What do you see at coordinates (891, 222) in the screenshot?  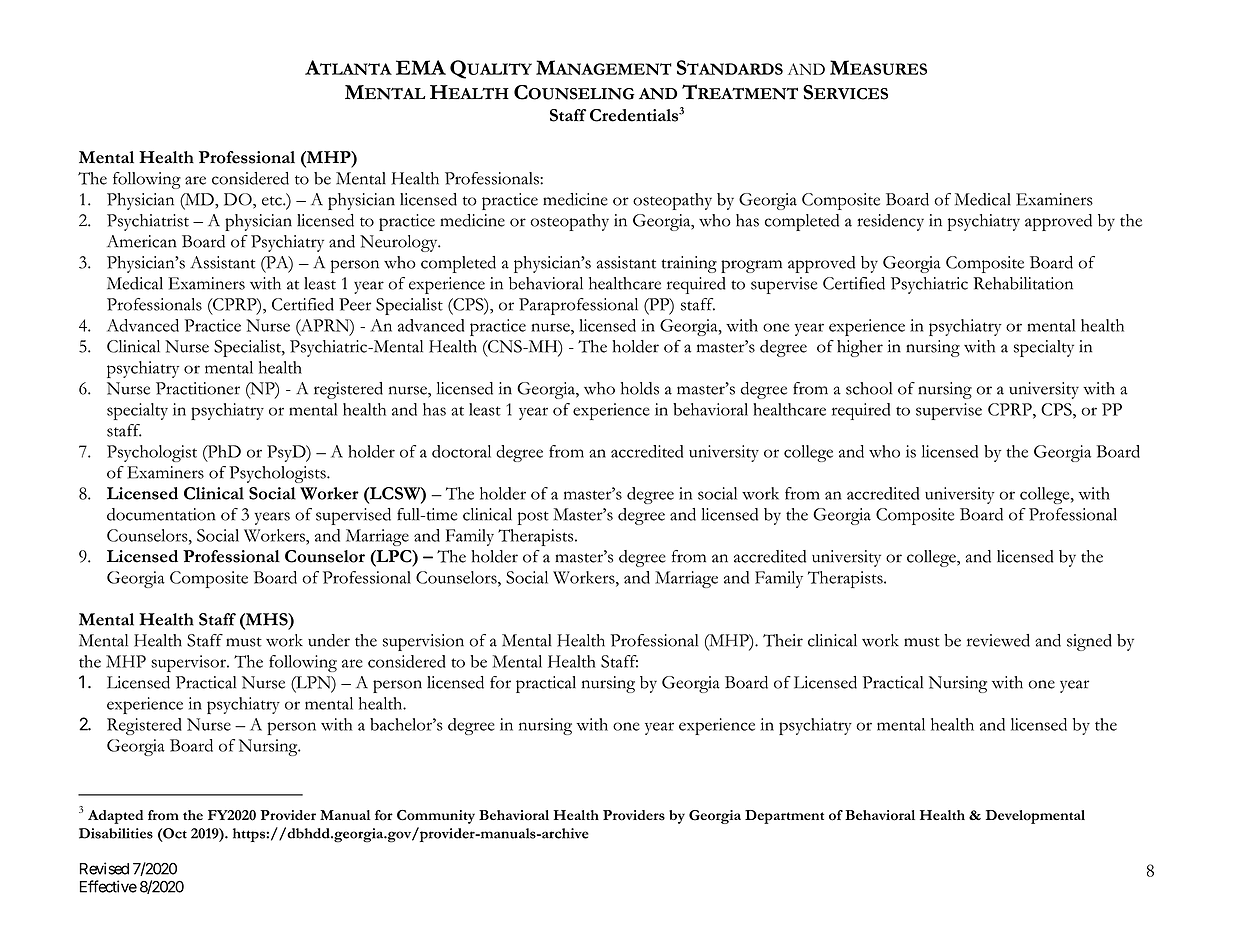 I see `residency` at bounding box center [891, 222].
